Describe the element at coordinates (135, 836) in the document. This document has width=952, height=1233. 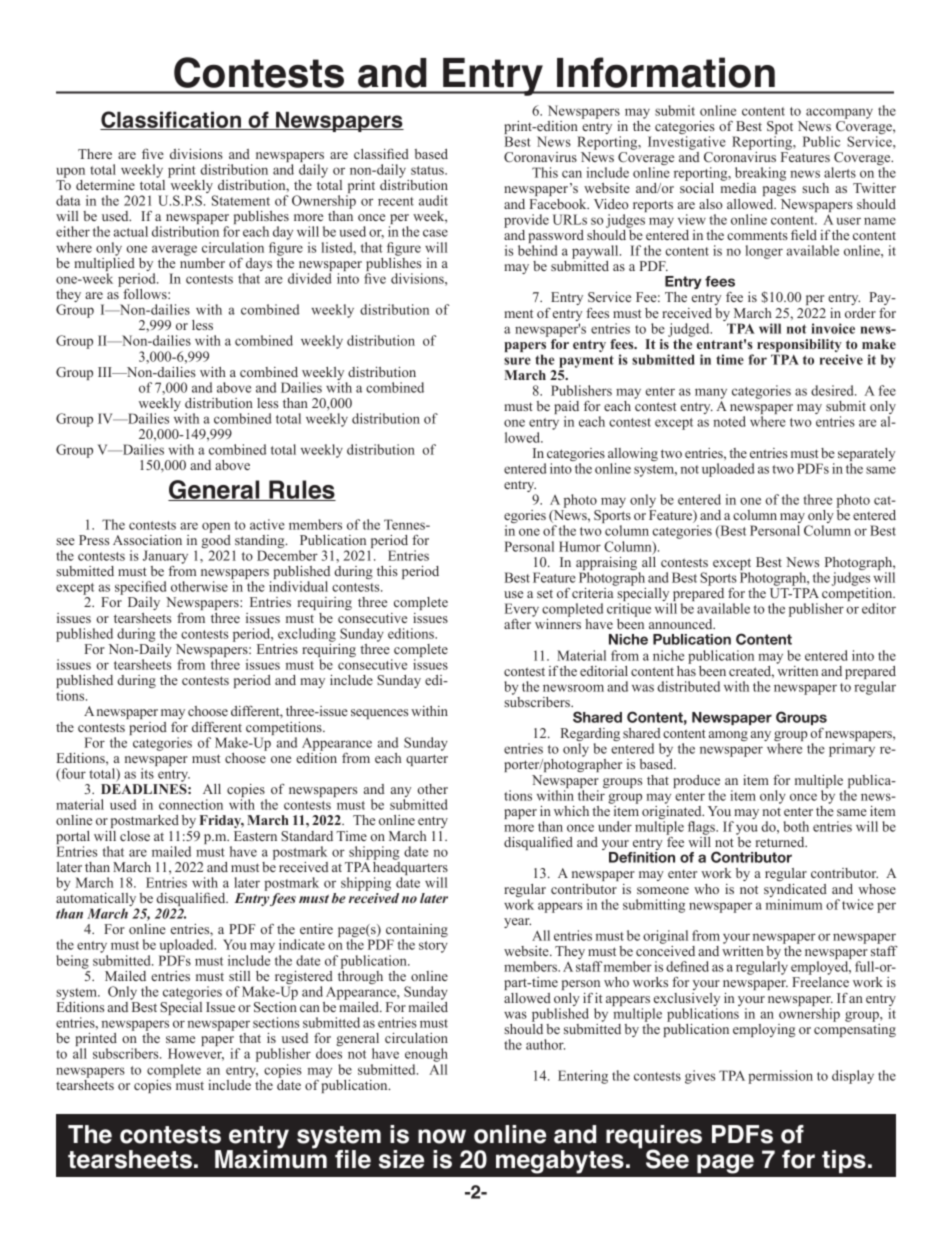
I see `close` at that location.
